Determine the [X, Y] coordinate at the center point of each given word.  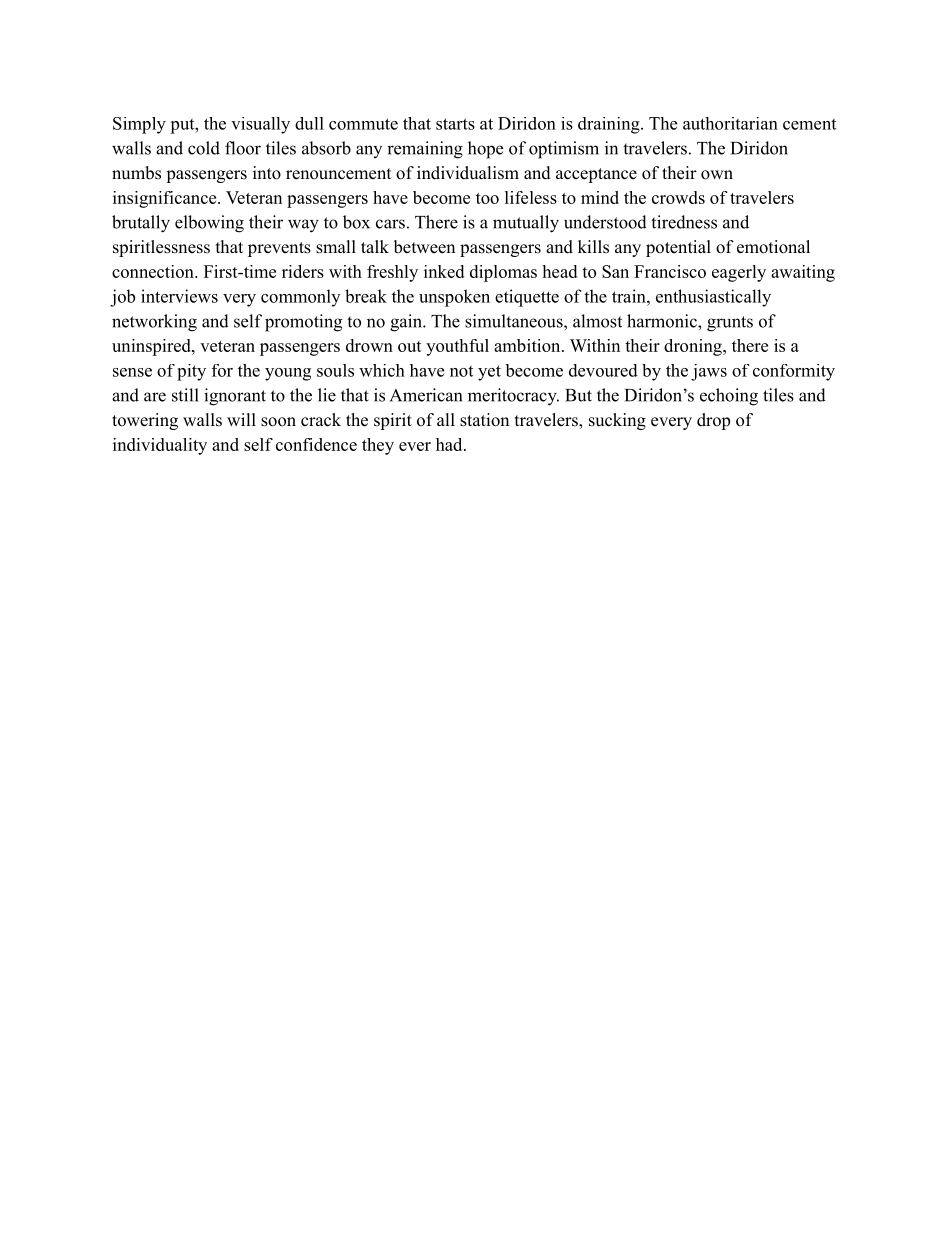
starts [455, 124]
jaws [709, 372]
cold [204, 148]
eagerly [739, 273]
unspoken [454, 298]
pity [191, 372]
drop [713, 421]
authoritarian [730, 123]
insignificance [166, 199]
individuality [160, 446]
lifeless [531, 197]
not [461, 371]
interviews [179, 296]
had [450, 444]
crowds [678, 197]
